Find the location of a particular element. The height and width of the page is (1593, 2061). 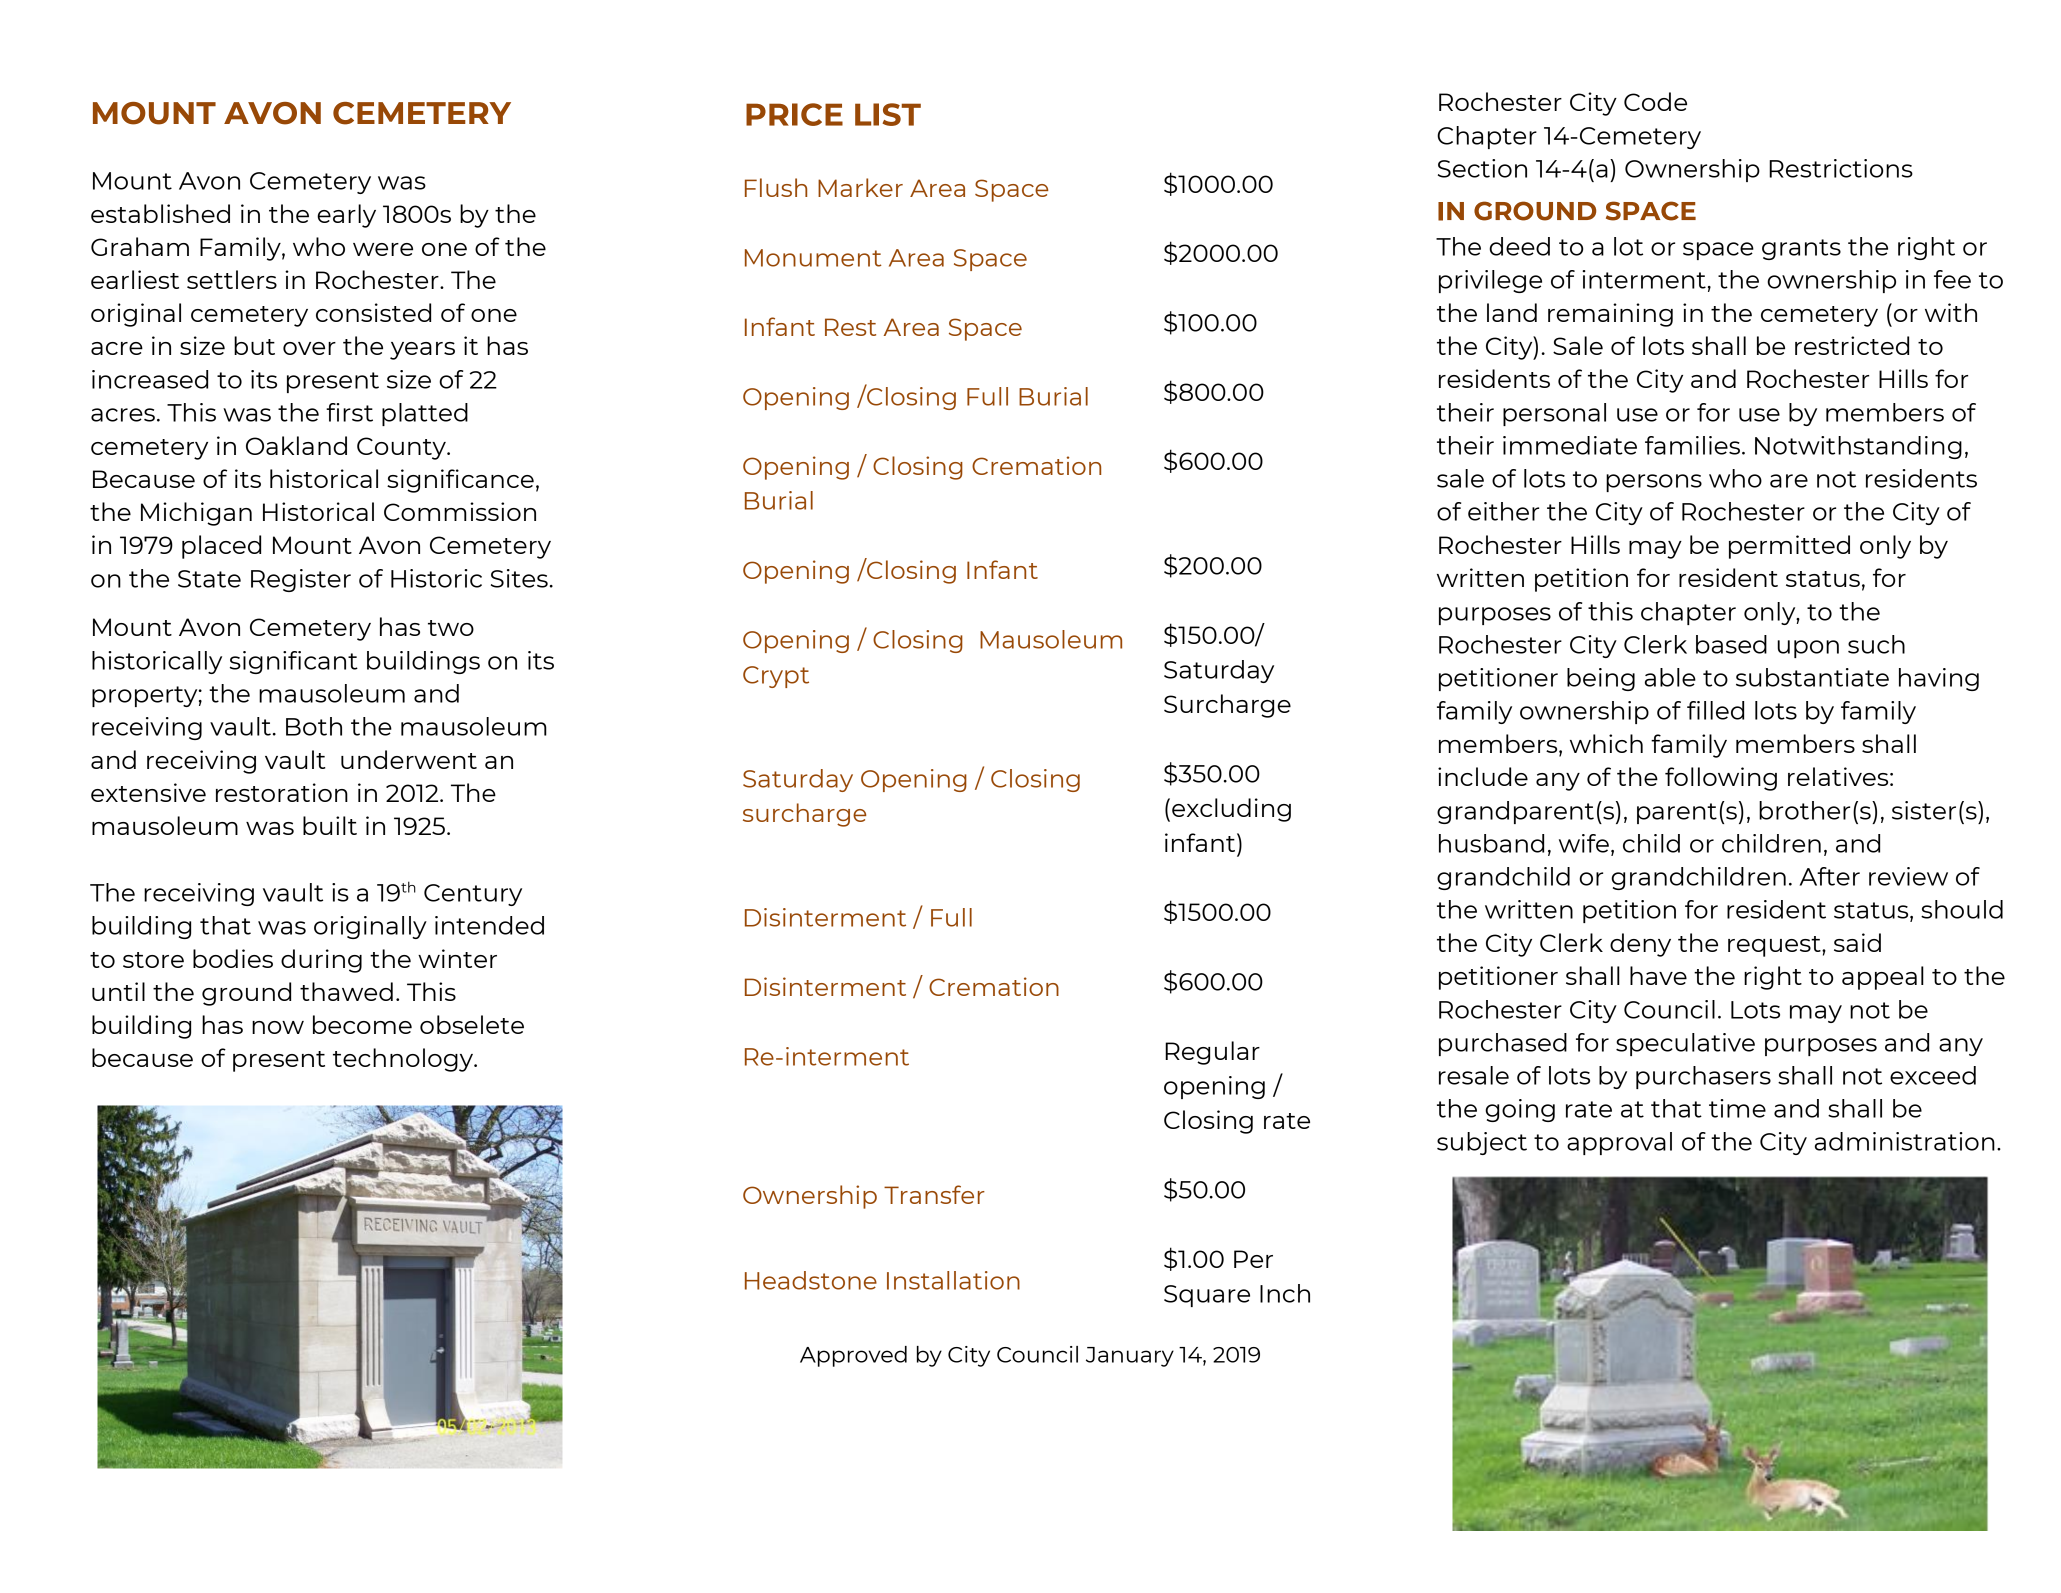

excluding is located at coordinates (1231, 810).
